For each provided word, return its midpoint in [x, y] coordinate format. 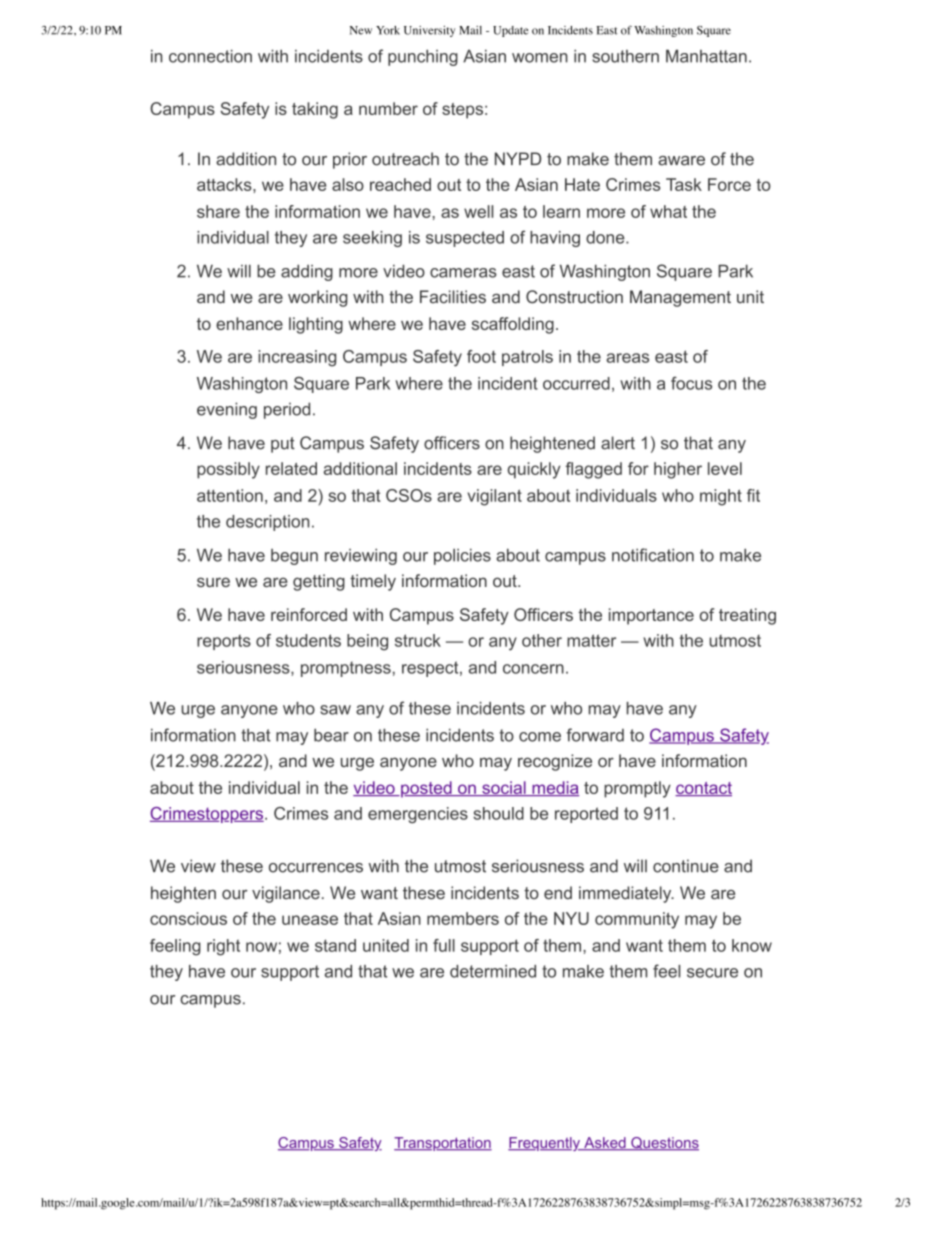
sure [213, 582]
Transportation [443, 1144]
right [223, 947]
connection [210, 56]
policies [462, 556]
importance [651, 616]
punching [423, 57]
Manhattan [706, 56]
